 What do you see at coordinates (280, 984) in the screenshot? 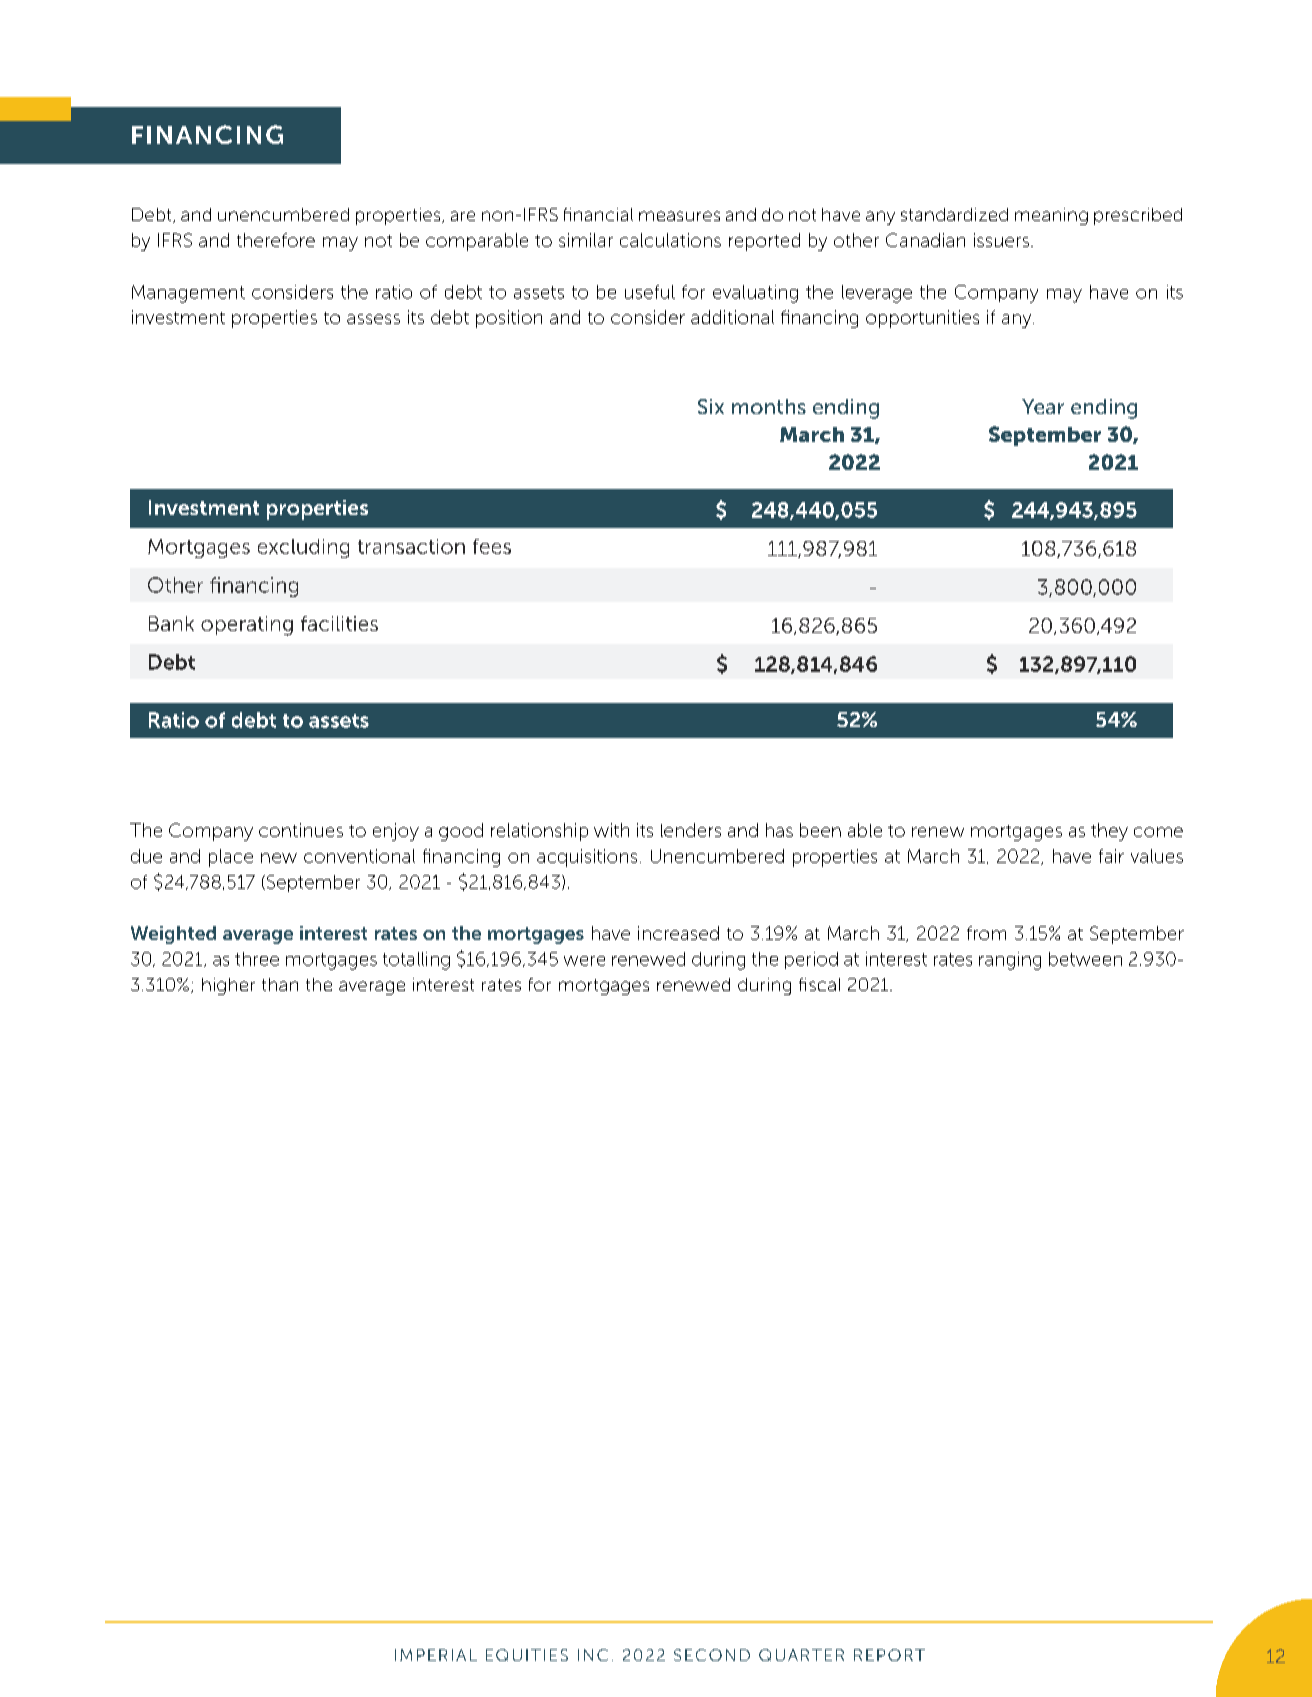
I see `than` at bounding box center [280, 984].
